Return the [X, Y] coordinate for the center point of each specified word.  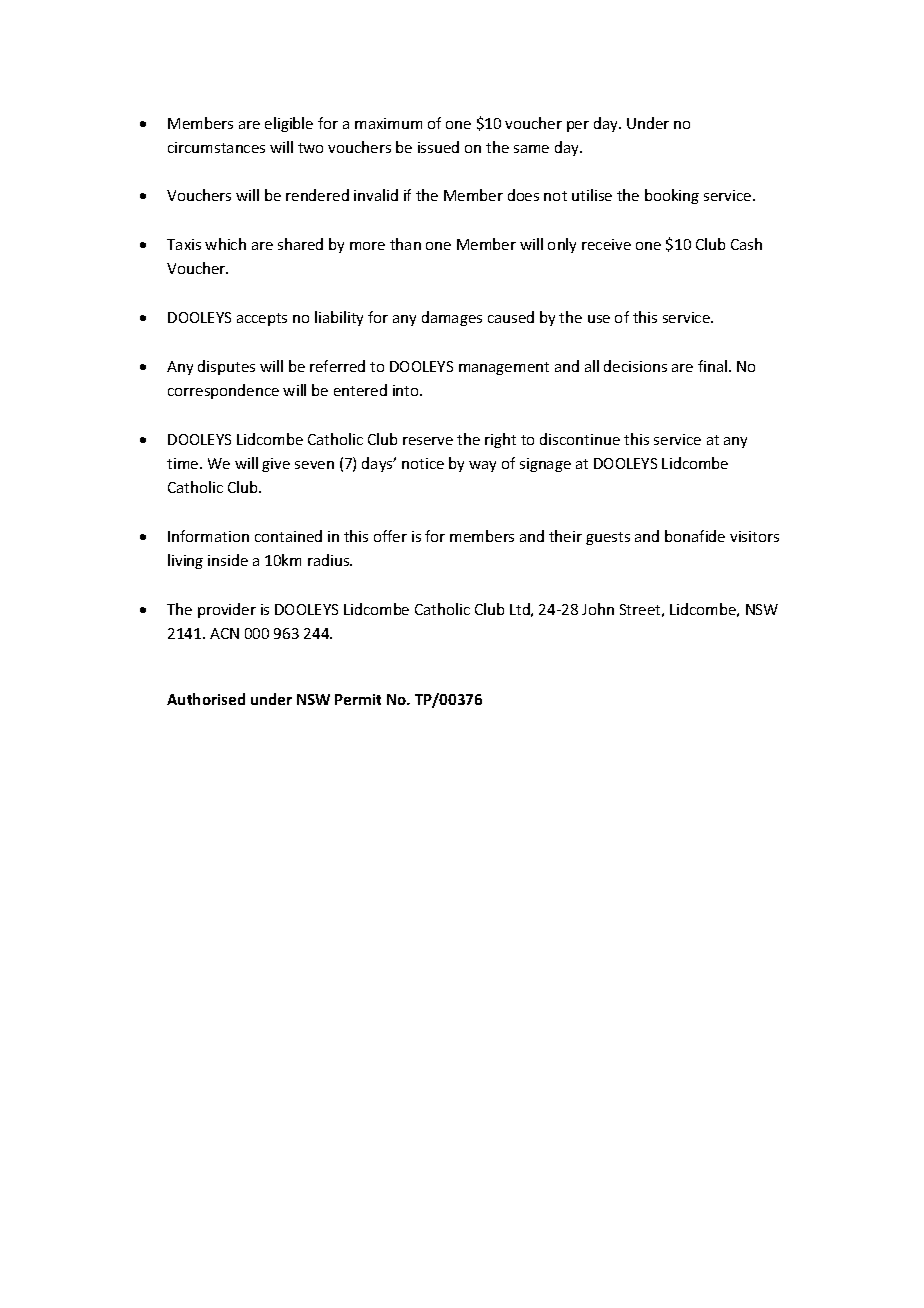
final [714, 366]
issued [438, 147]
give [276, 465]
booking [672, 196]
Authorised [206, 699]
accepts [262, 319]
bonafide [695, 536]
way [482, 466]
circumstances [216, 147]
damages [452, 318]
